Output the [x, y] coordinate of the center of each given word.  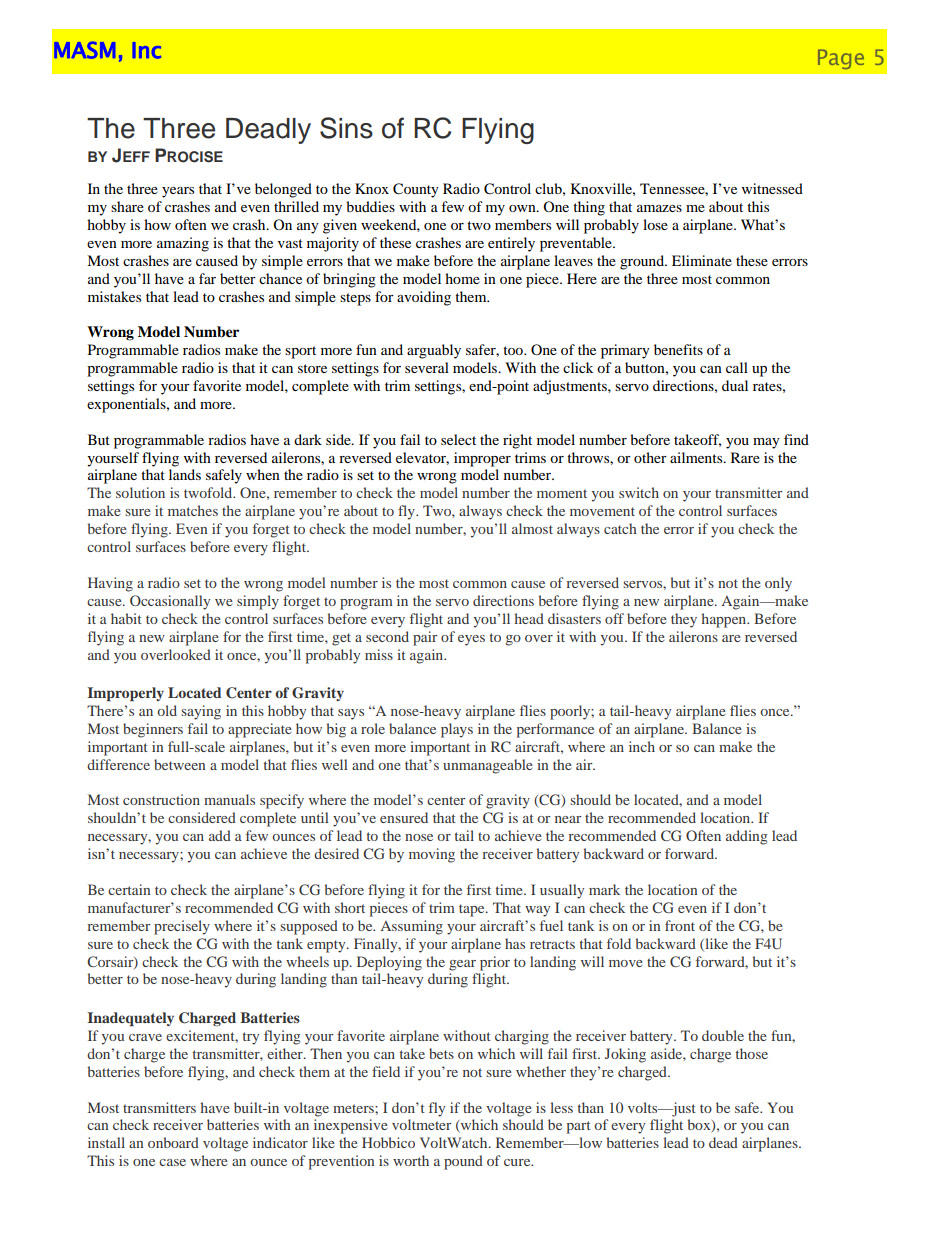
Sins [346, 128]
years [178, 192]
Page [841, 59]
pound [463, 1162]
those [752, 1053]
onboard [173, 1142]
